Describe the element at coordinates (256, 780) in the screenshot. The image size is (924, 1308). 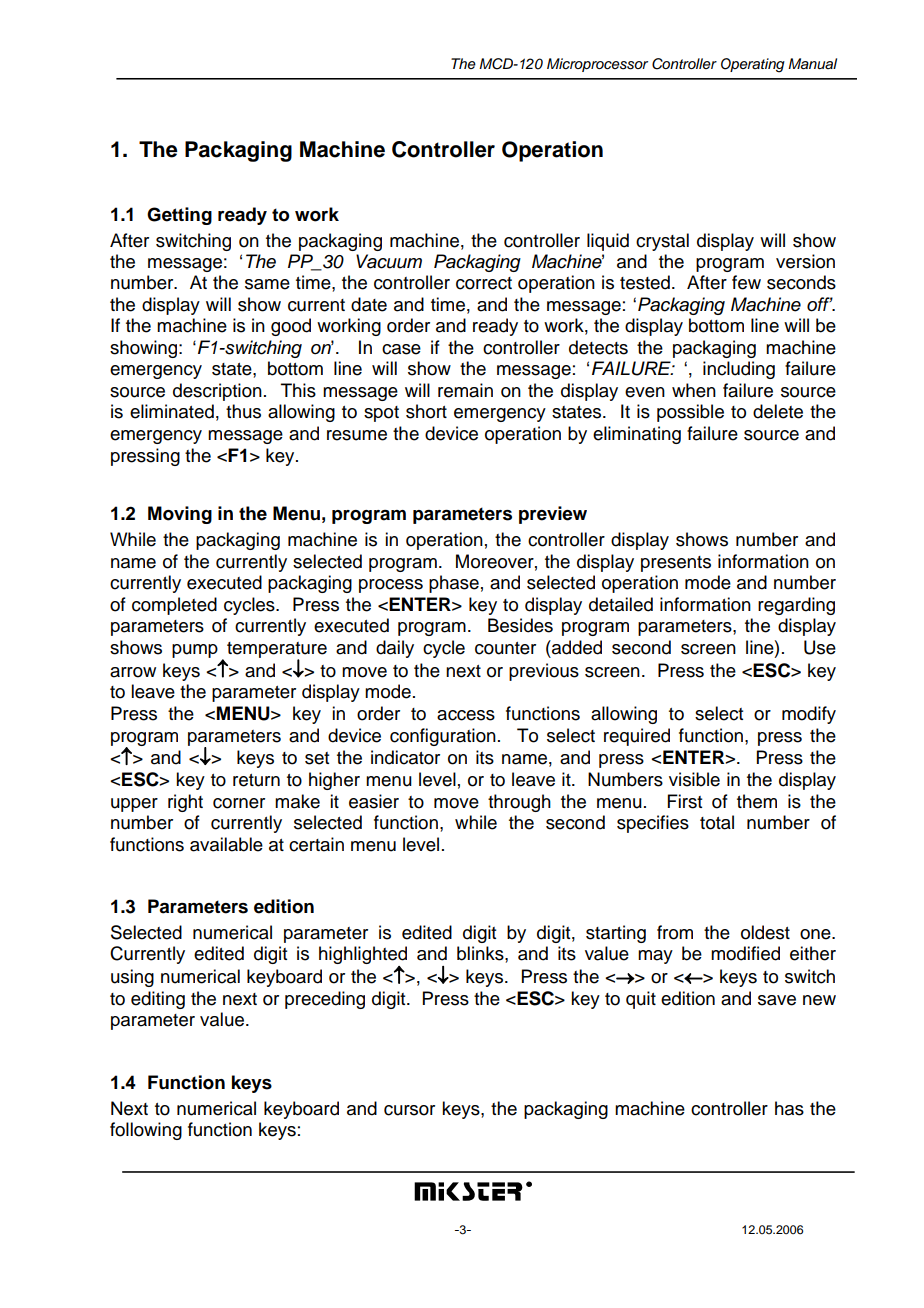
I see `return` at that location.
